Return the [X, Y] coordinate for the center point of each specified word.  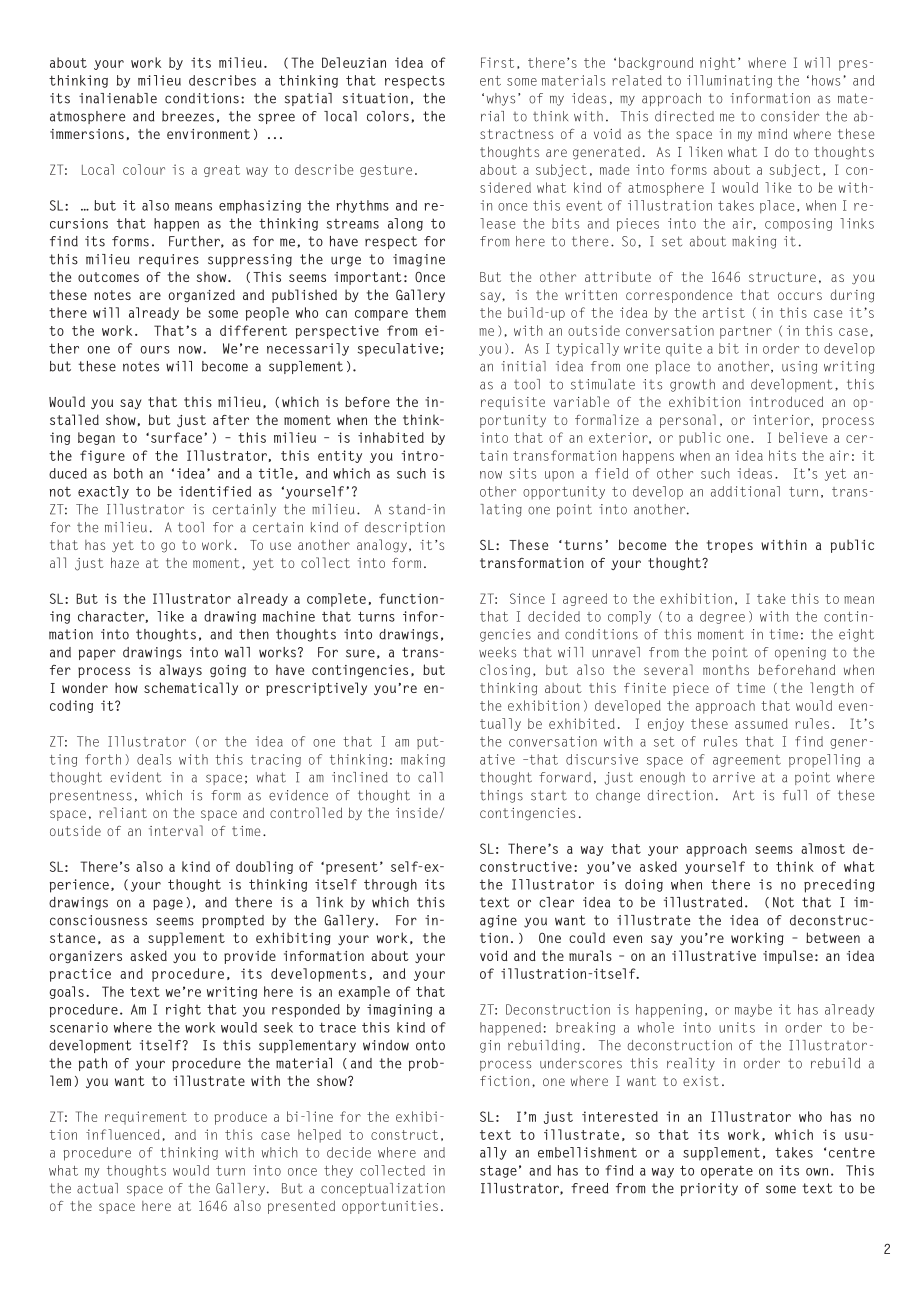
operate [727, 1172]
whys [501, 99]
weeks [497, 652]
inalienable [118, 98]
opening [800, 653]
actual [97, 1188]
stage [498, 1171]
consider [790, 116]
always [180, 670]
